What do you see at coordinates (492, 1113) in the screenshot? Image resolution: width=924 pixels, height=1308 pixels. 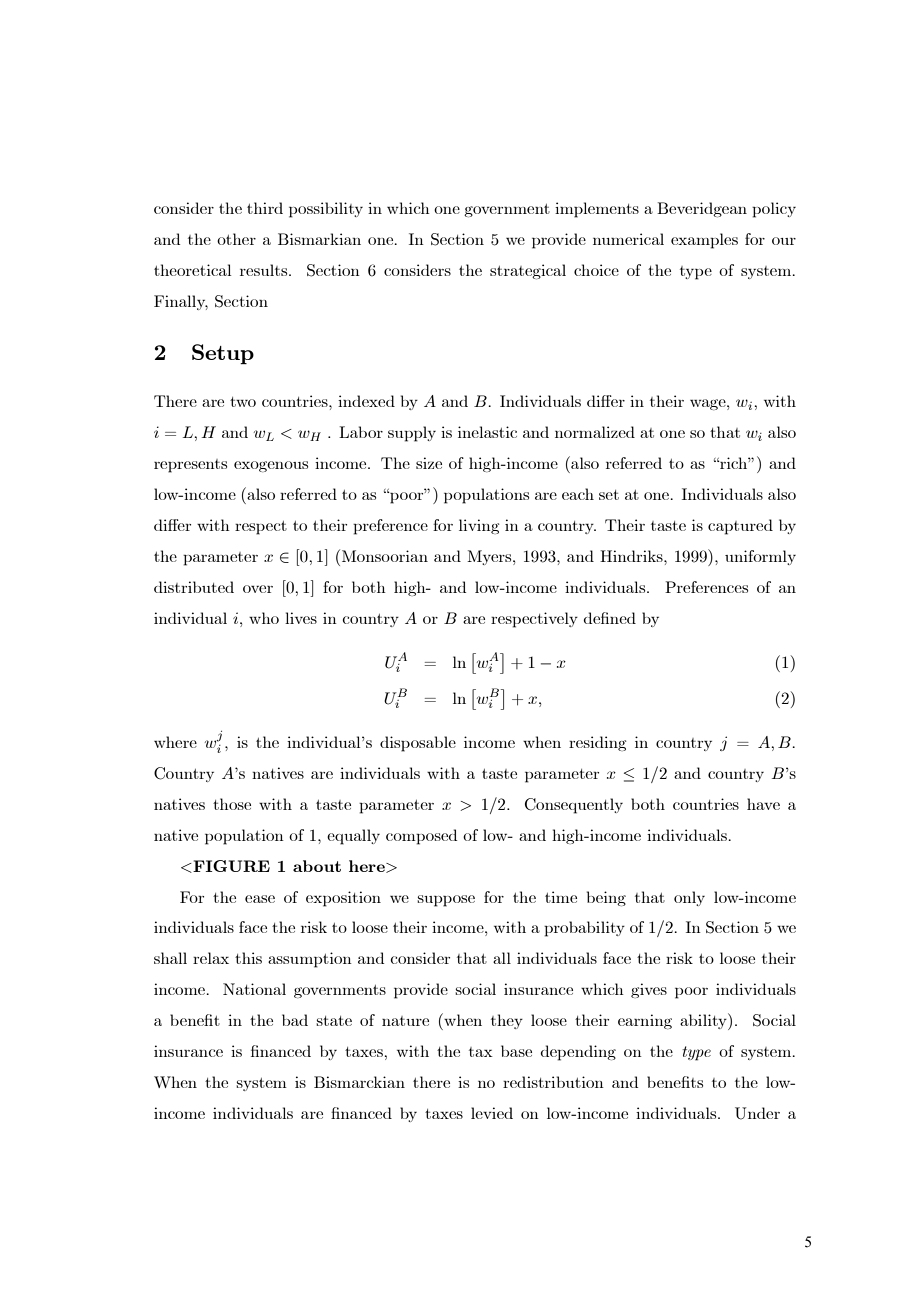 I see `levied` at bounding box center [492, 1113].
